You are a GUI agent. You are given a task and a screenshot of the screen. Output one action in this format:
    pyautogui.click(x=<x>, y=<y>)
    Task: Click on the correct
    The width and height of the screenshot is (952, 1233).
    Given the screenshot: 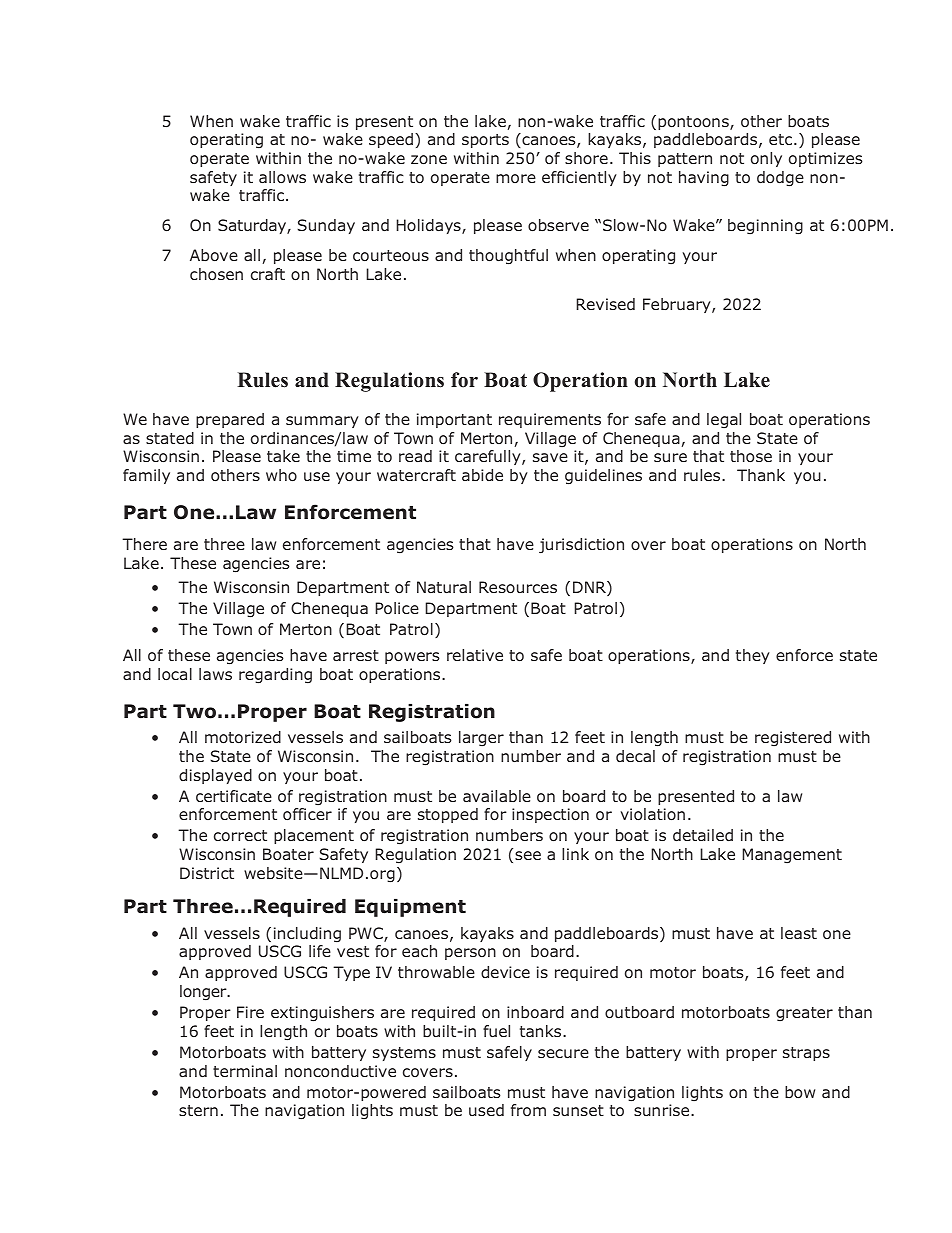 What is the action you would take?
    pyautogui.click(x=240, y=836)
